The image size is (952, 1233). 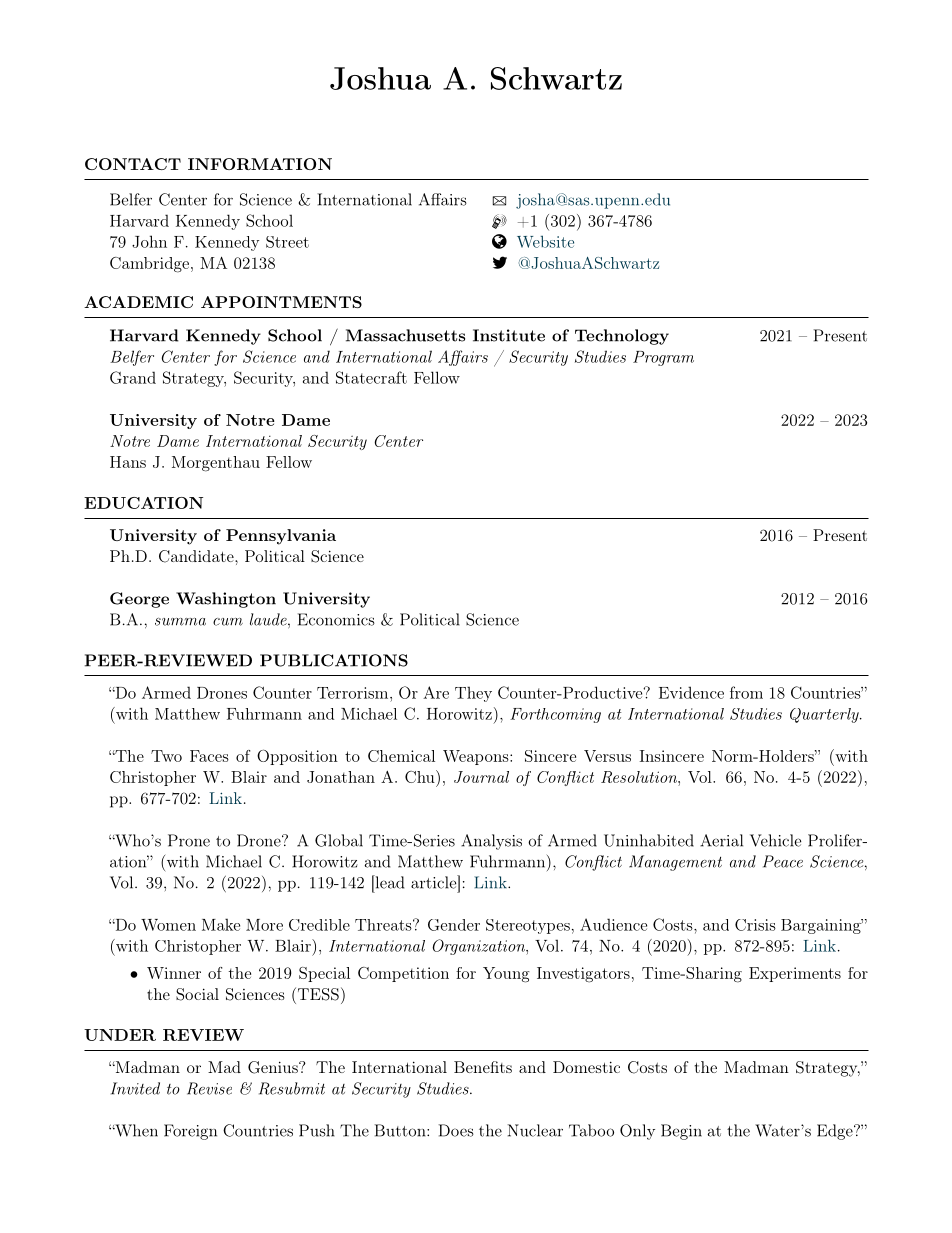 I want to click on Begin, so click(x=681, y=1132).
